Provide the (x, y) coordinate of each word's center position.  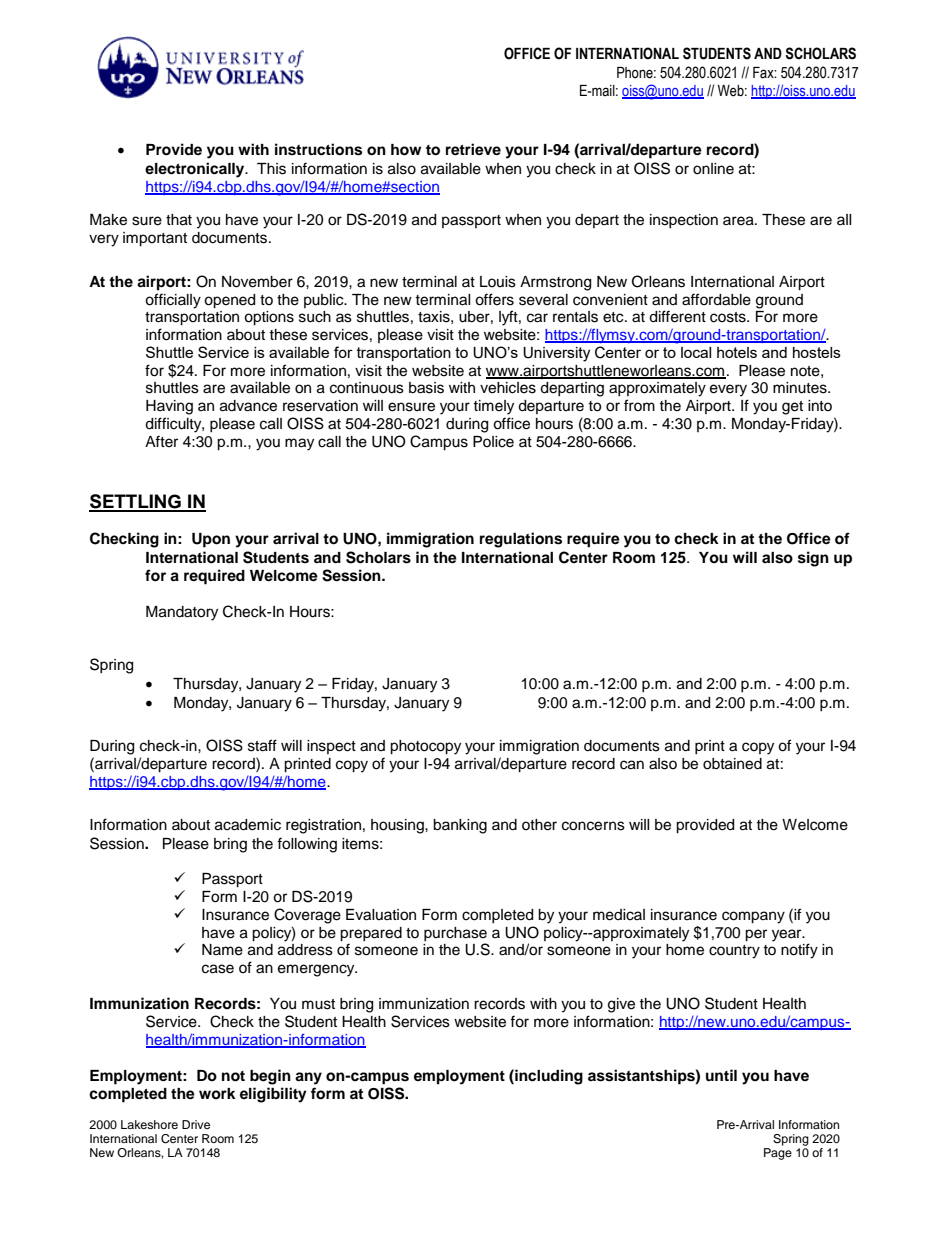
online (713, 169)
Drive (196, 1124)
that (179, 220)
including (548, 1077)
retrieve (473, 149)
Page (778, 1154)
